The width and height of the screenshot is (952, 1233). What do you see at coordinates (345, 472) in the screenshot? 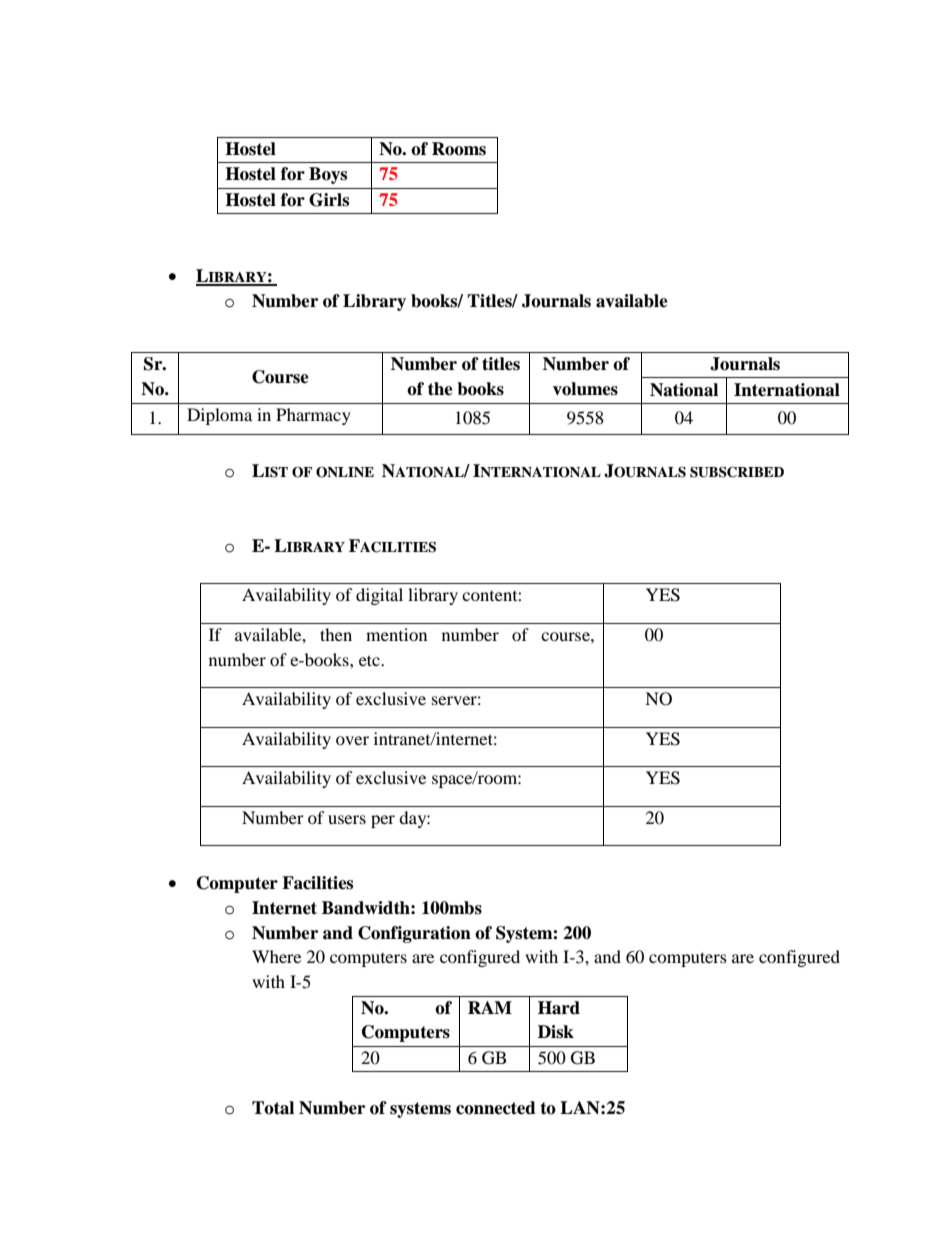
I see `ONLINE` at bounding box center [345, 472].
